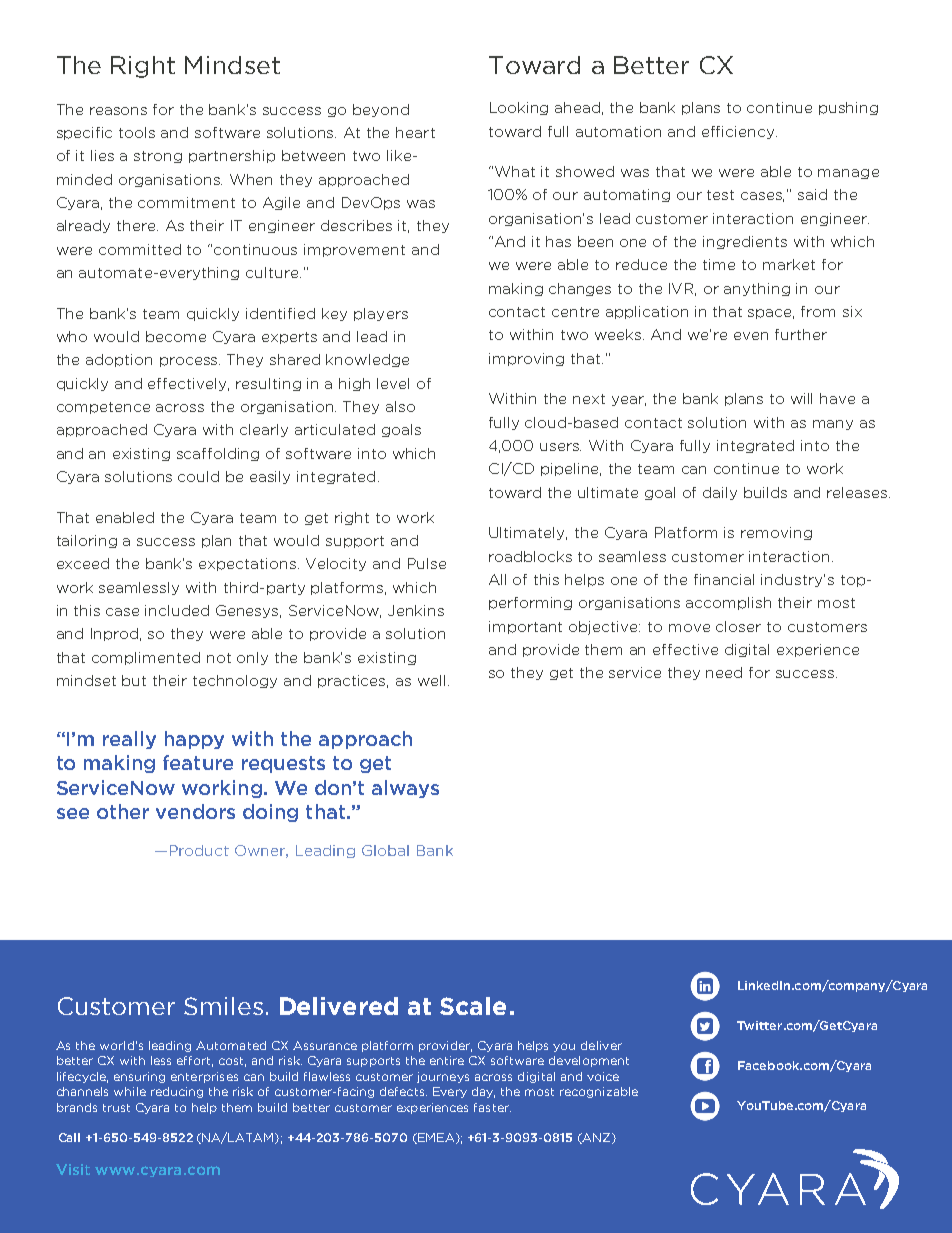 Image resolution: width=952 pixels, height=1233 pixels. I want to click on heart, so click(415, 132).
